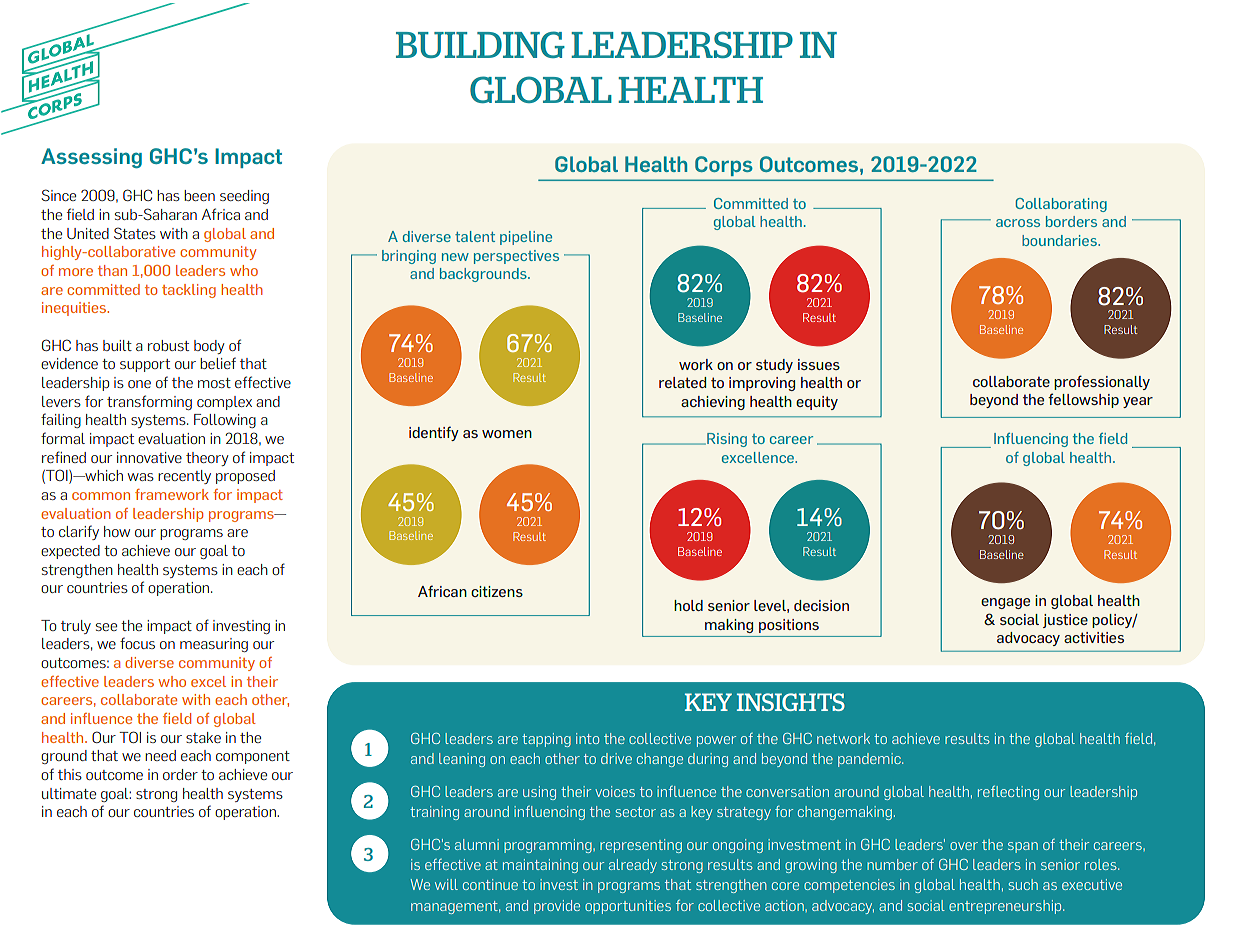 The height and width of the page is (952, 1233). What do you see at coordinates (633, 866) in the page?
I see `already` at bounding box center [633, 866].
